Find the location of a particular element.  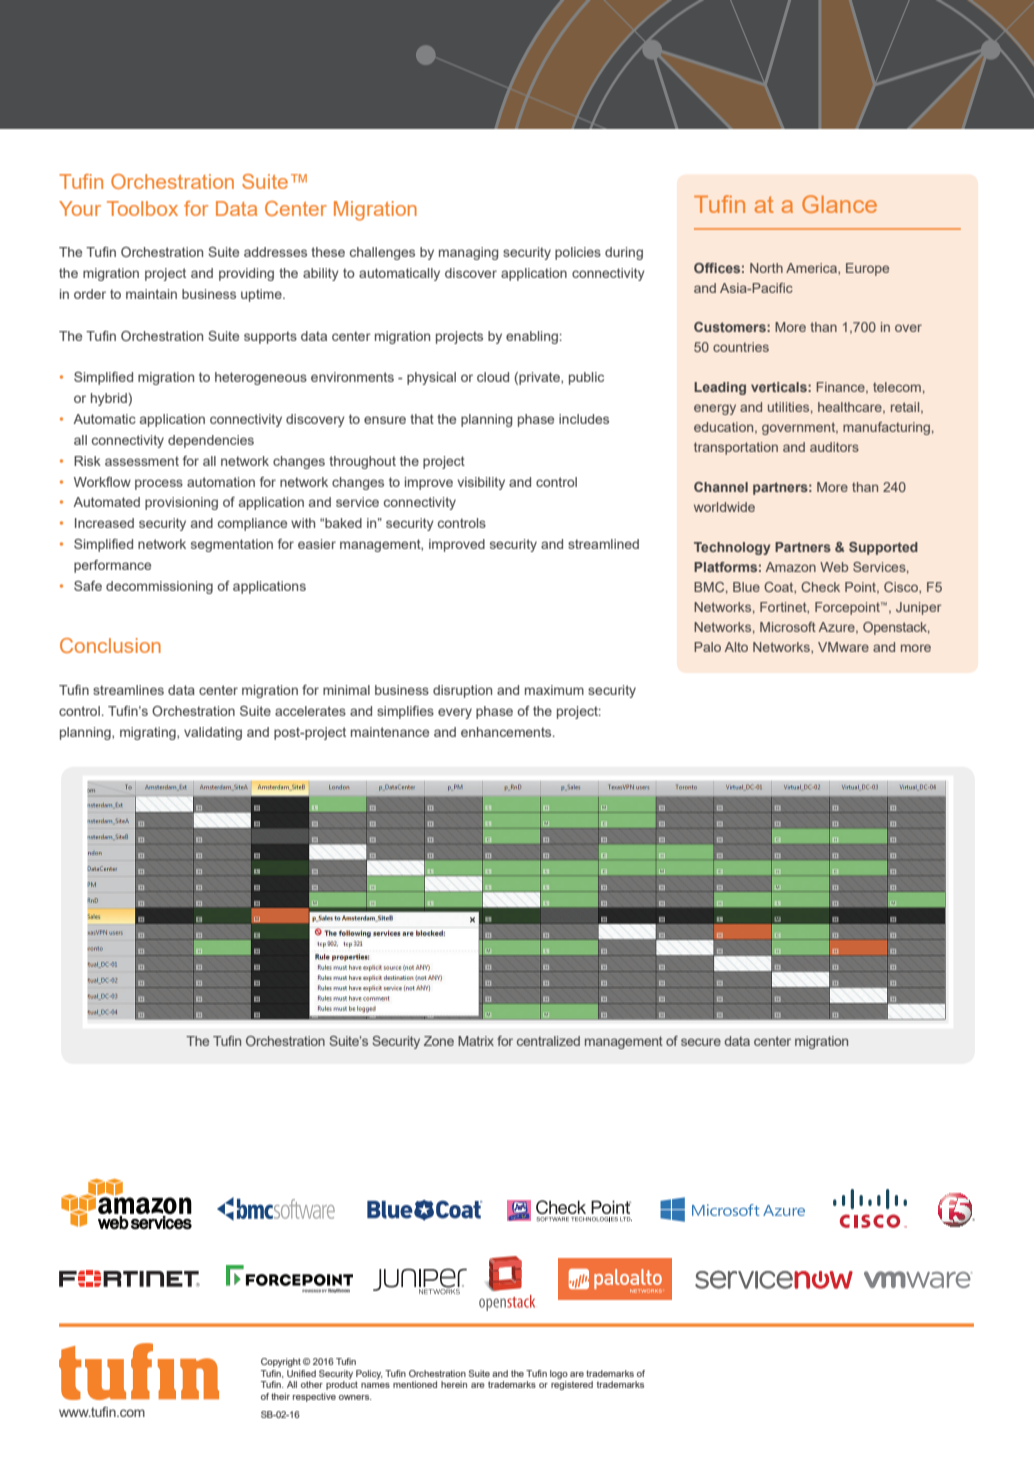

centralized is located at coordinates (548, 1041).
